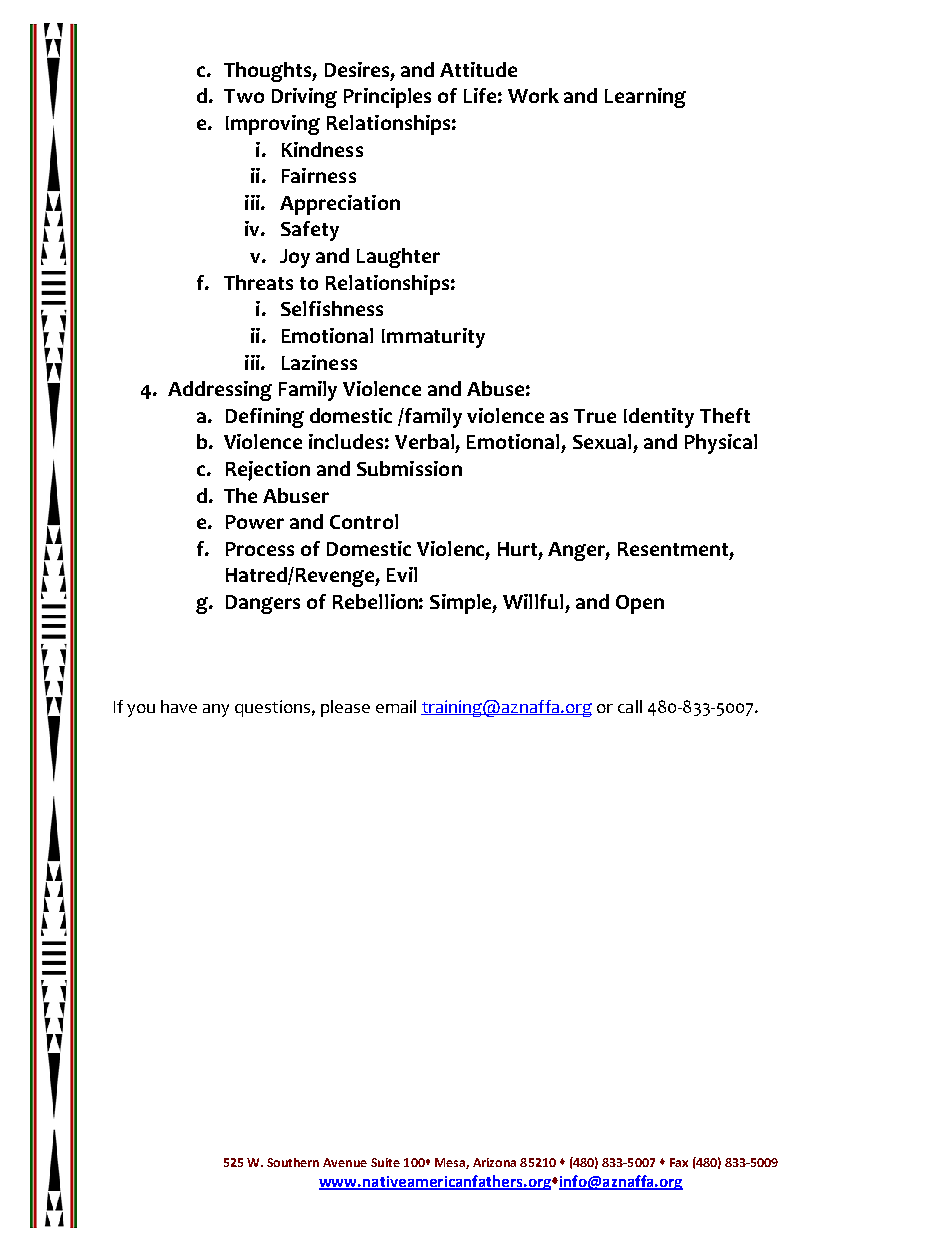  Describe the element at coordinates (659, 418) in the screenshot. I see `Identity` at that location.
